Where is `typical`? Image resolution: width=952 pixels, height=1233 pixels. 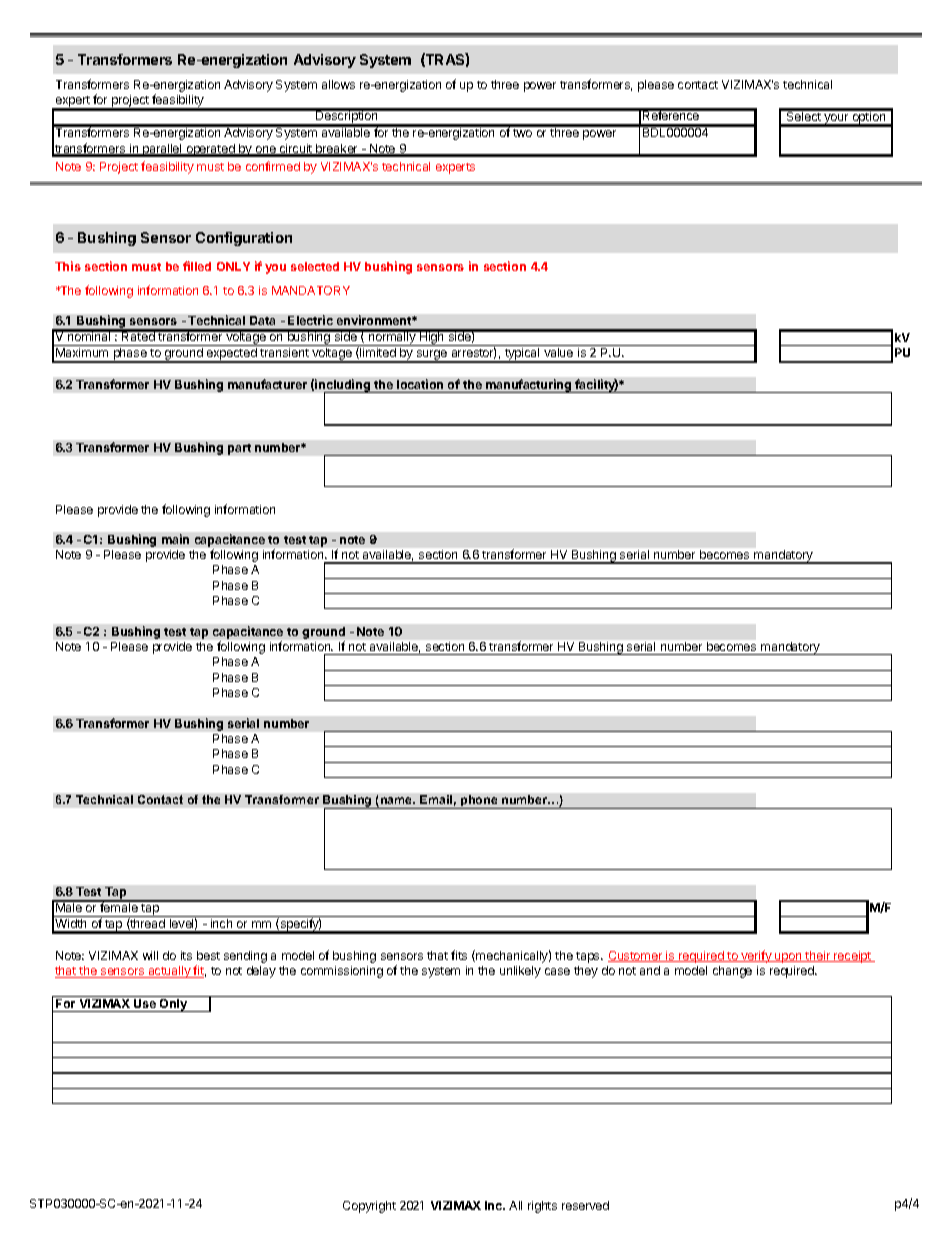
typical is located at coordinates (522, 355).
